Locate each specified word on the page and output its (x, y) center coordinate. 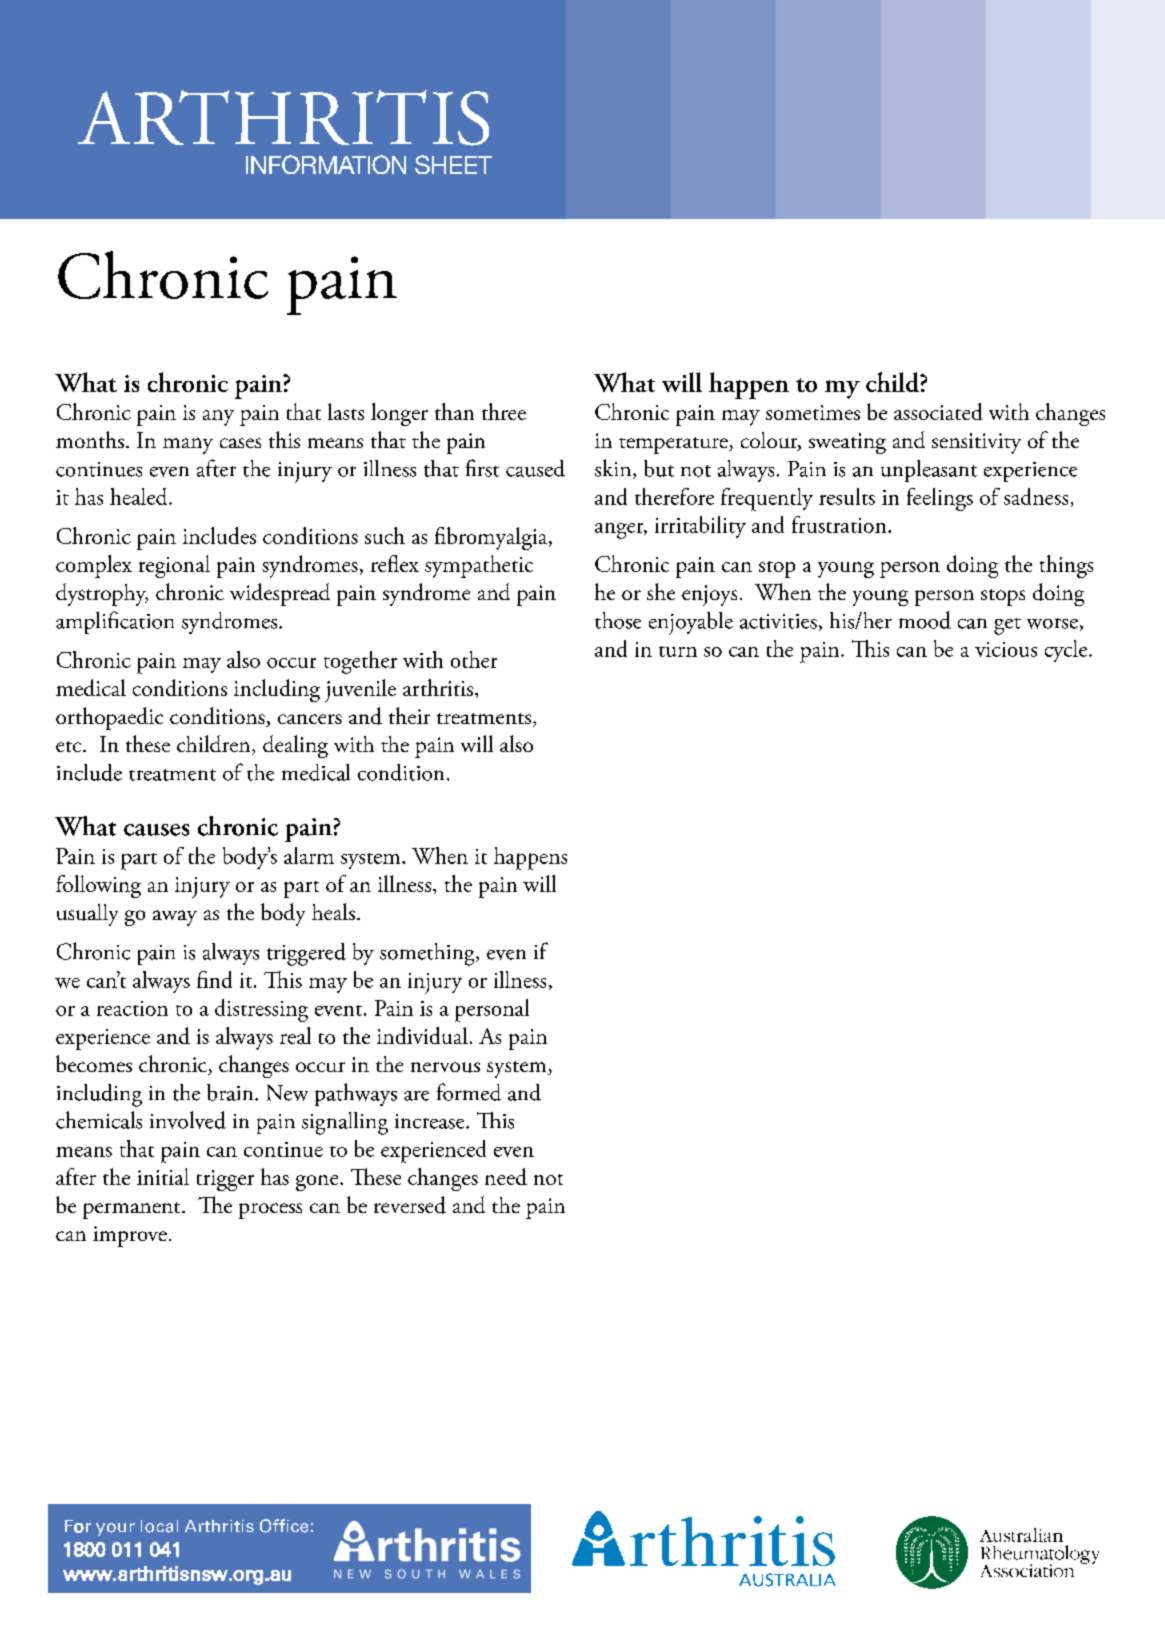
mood (925, 620)
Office (284, 1526)
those (618, 620)
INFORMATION (326, 164)
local (159, 1526)
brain (231, 1092)
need (506, 1176)
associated (938, 411)
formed (469, 1092)
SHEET (453, 164)
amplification (115, 622)
